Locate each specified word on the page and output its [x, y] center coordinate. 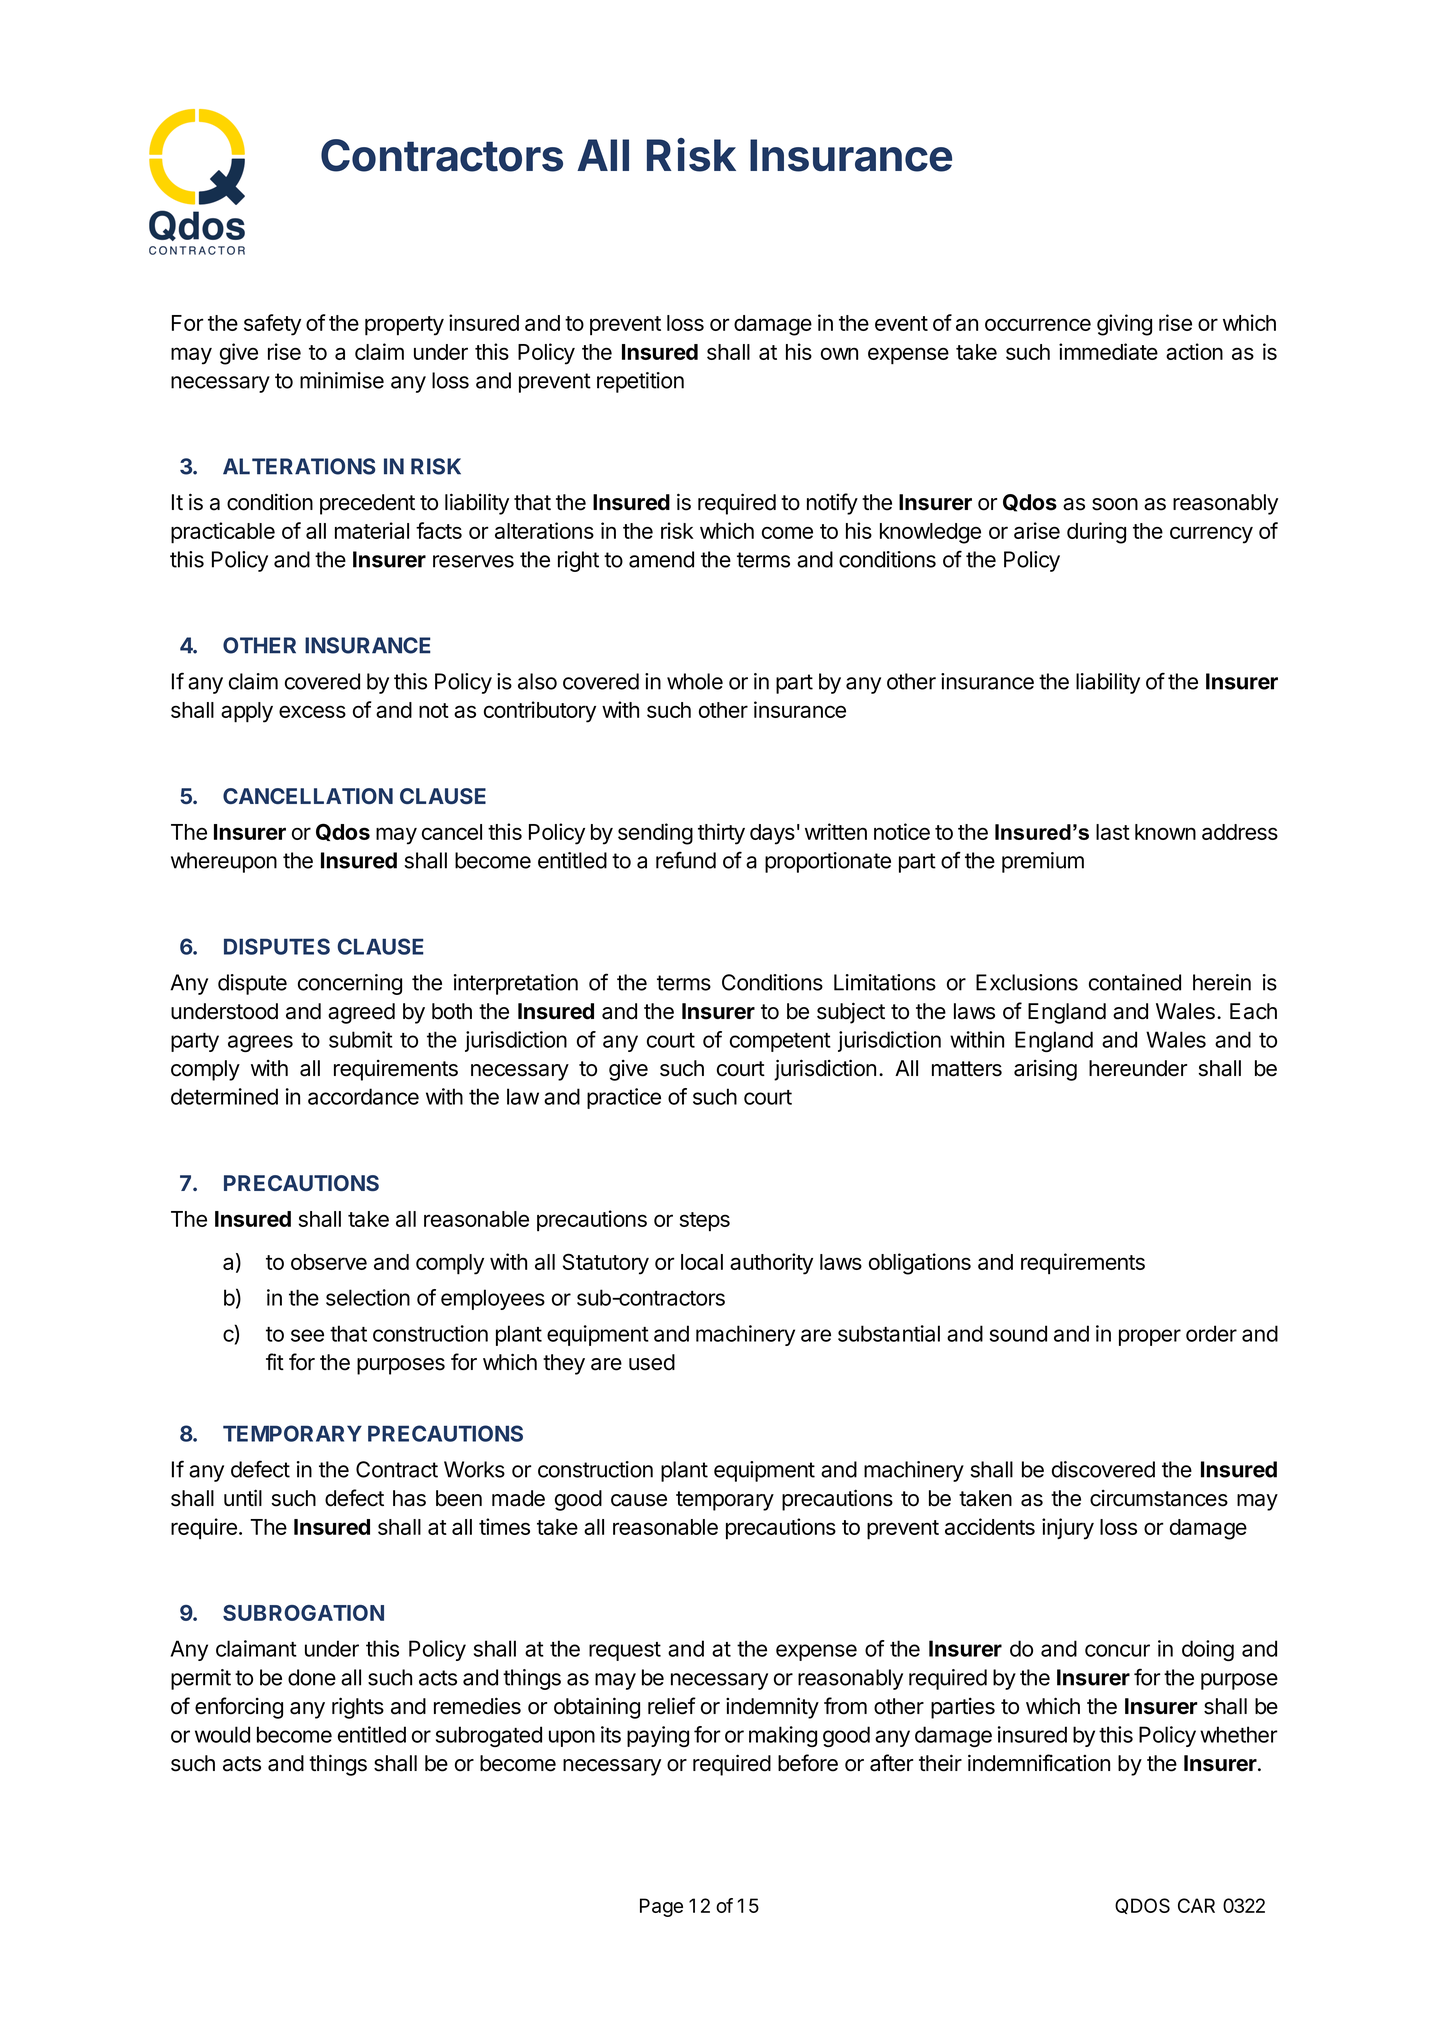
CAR [1196, 1905]
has [409, 1498]
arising [1045, 1070]
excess [312, 711]
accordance [363, 1096]
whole [695, 681]
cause [639, 1500]
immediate [1108, 351]
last [1113, 832]
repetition [640, 382]
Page [661, 1907]
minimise [342, 380]
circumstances [1159, 1498]
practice [624, 1098]
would [222, 1734]
